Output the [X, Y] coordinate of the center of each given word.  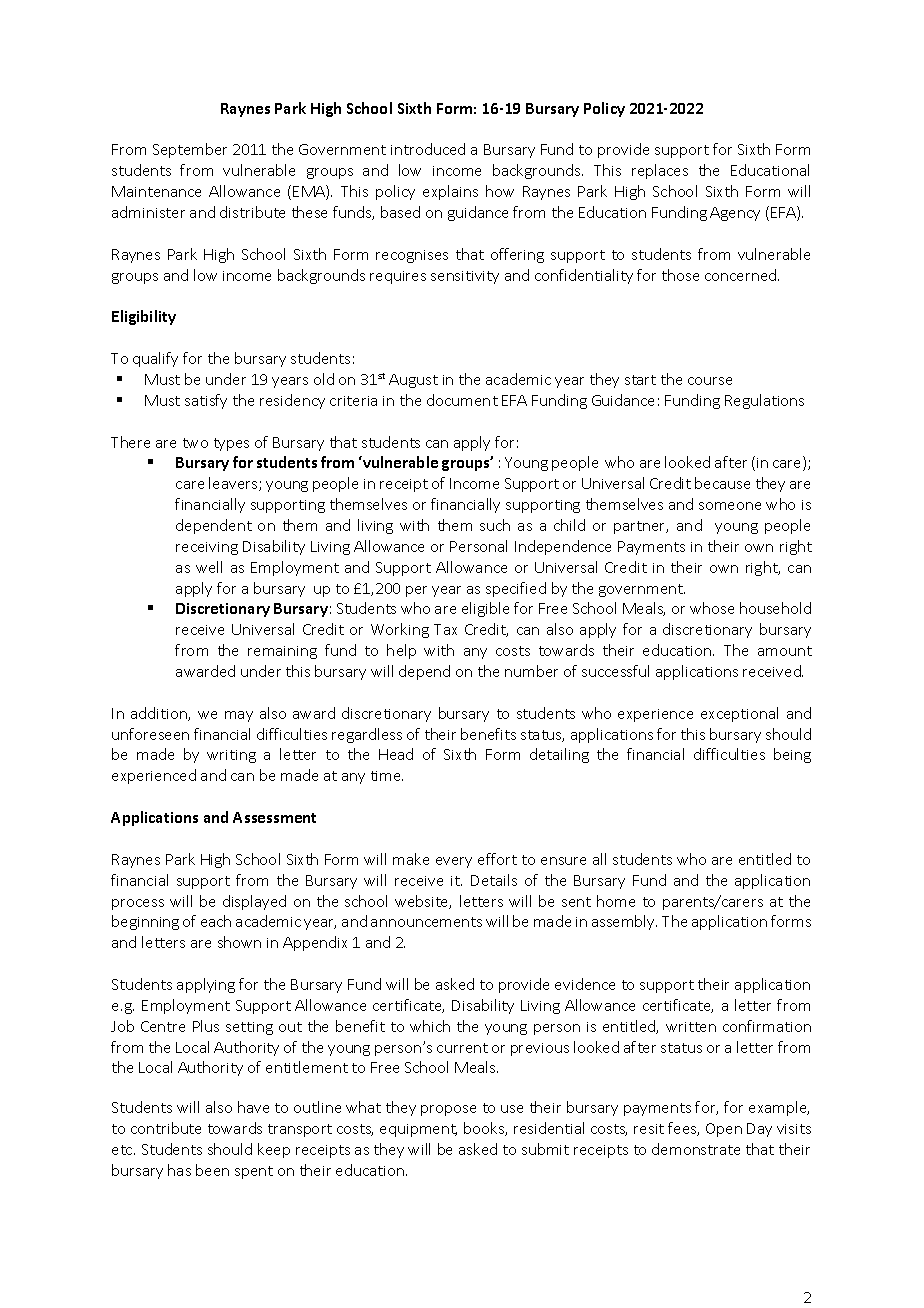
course [710, 381]
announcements [426, 922]
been [212, 1170]
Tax [445, 629]
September [190, 150]
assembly [624, 922]
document [462, 400]
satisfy [206, 401]
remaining [282, 652]
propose [448, 1110]
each [216, 921]
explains [450, 192]
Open [724, 1130]
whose [712, 608]
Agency [735, 214]
